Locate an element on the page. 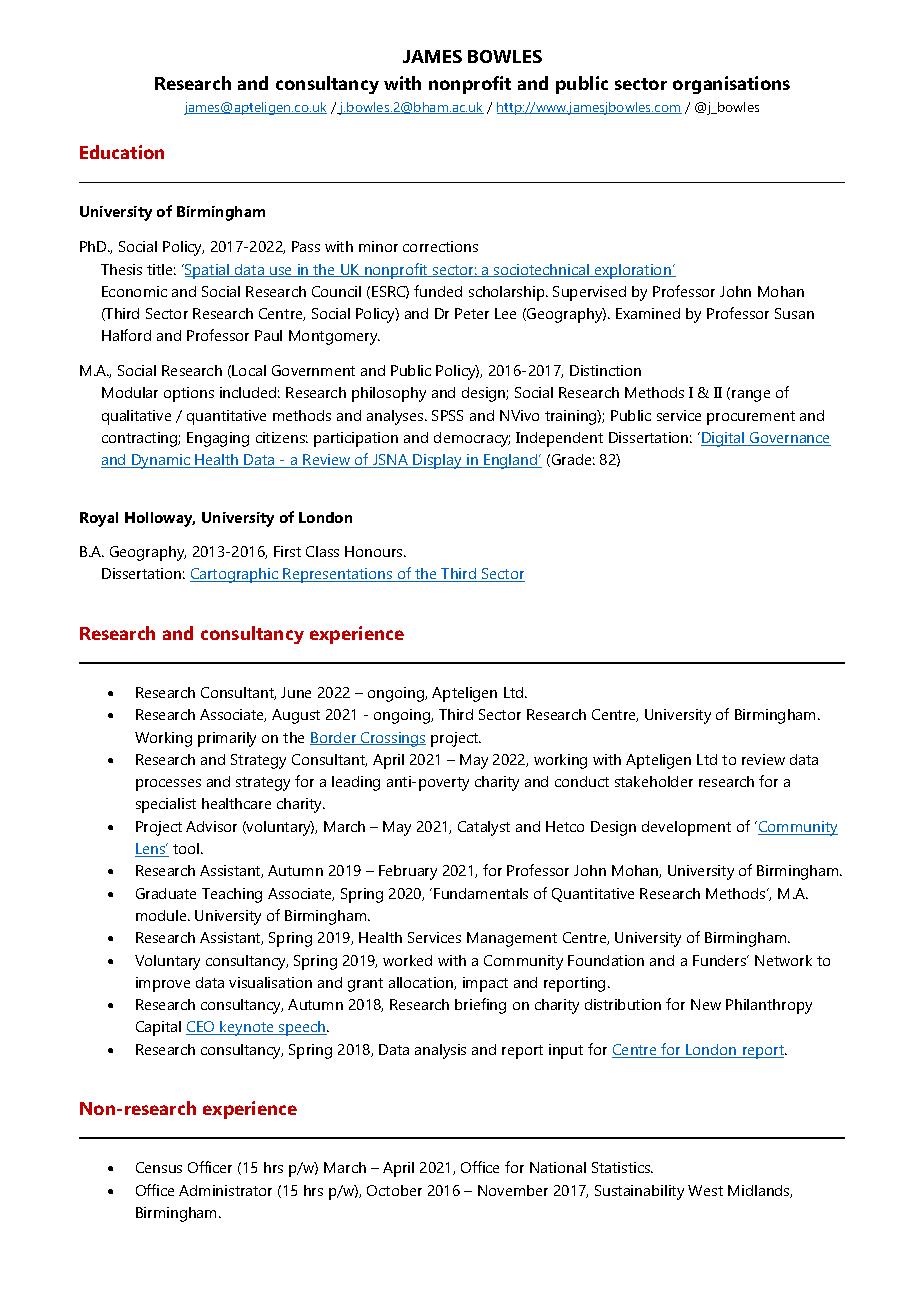 The image size is (924, 1308). Census is located at coordinates (159, 1167).
